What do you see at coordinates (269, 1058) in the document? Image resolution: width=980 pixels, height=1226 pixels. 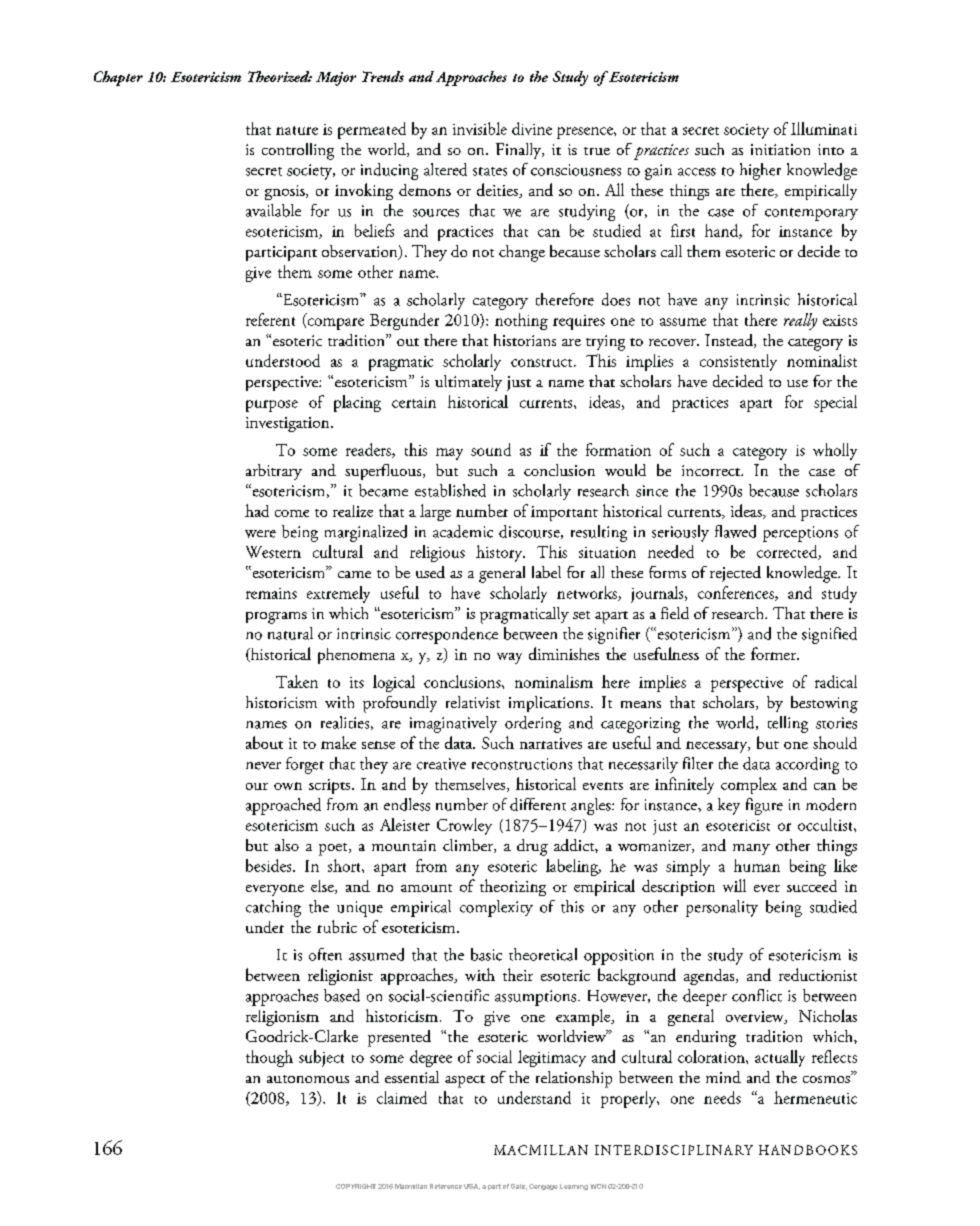 I see `though` at bounding box center [269, 1058].
